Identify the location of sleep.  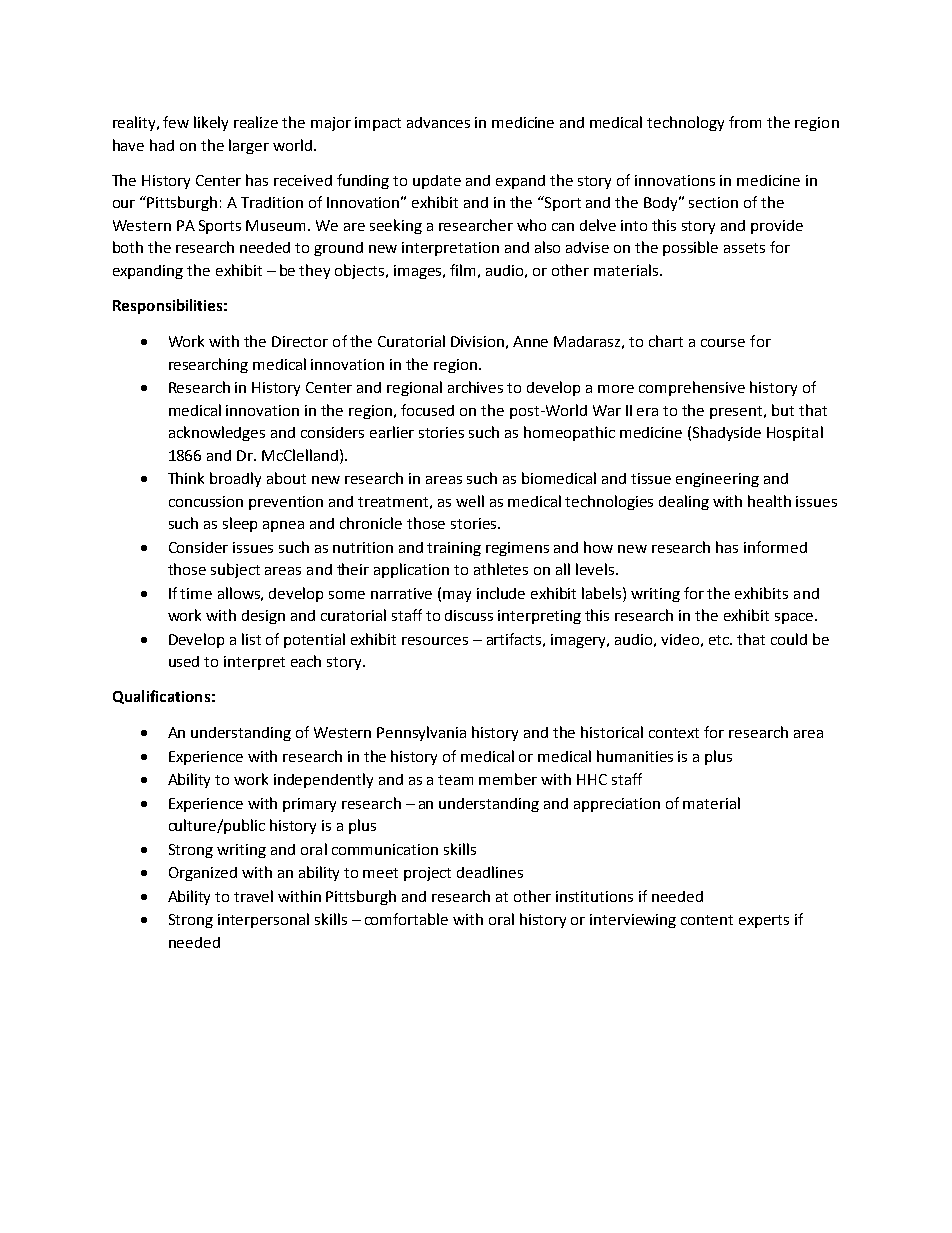
(240, 524).
